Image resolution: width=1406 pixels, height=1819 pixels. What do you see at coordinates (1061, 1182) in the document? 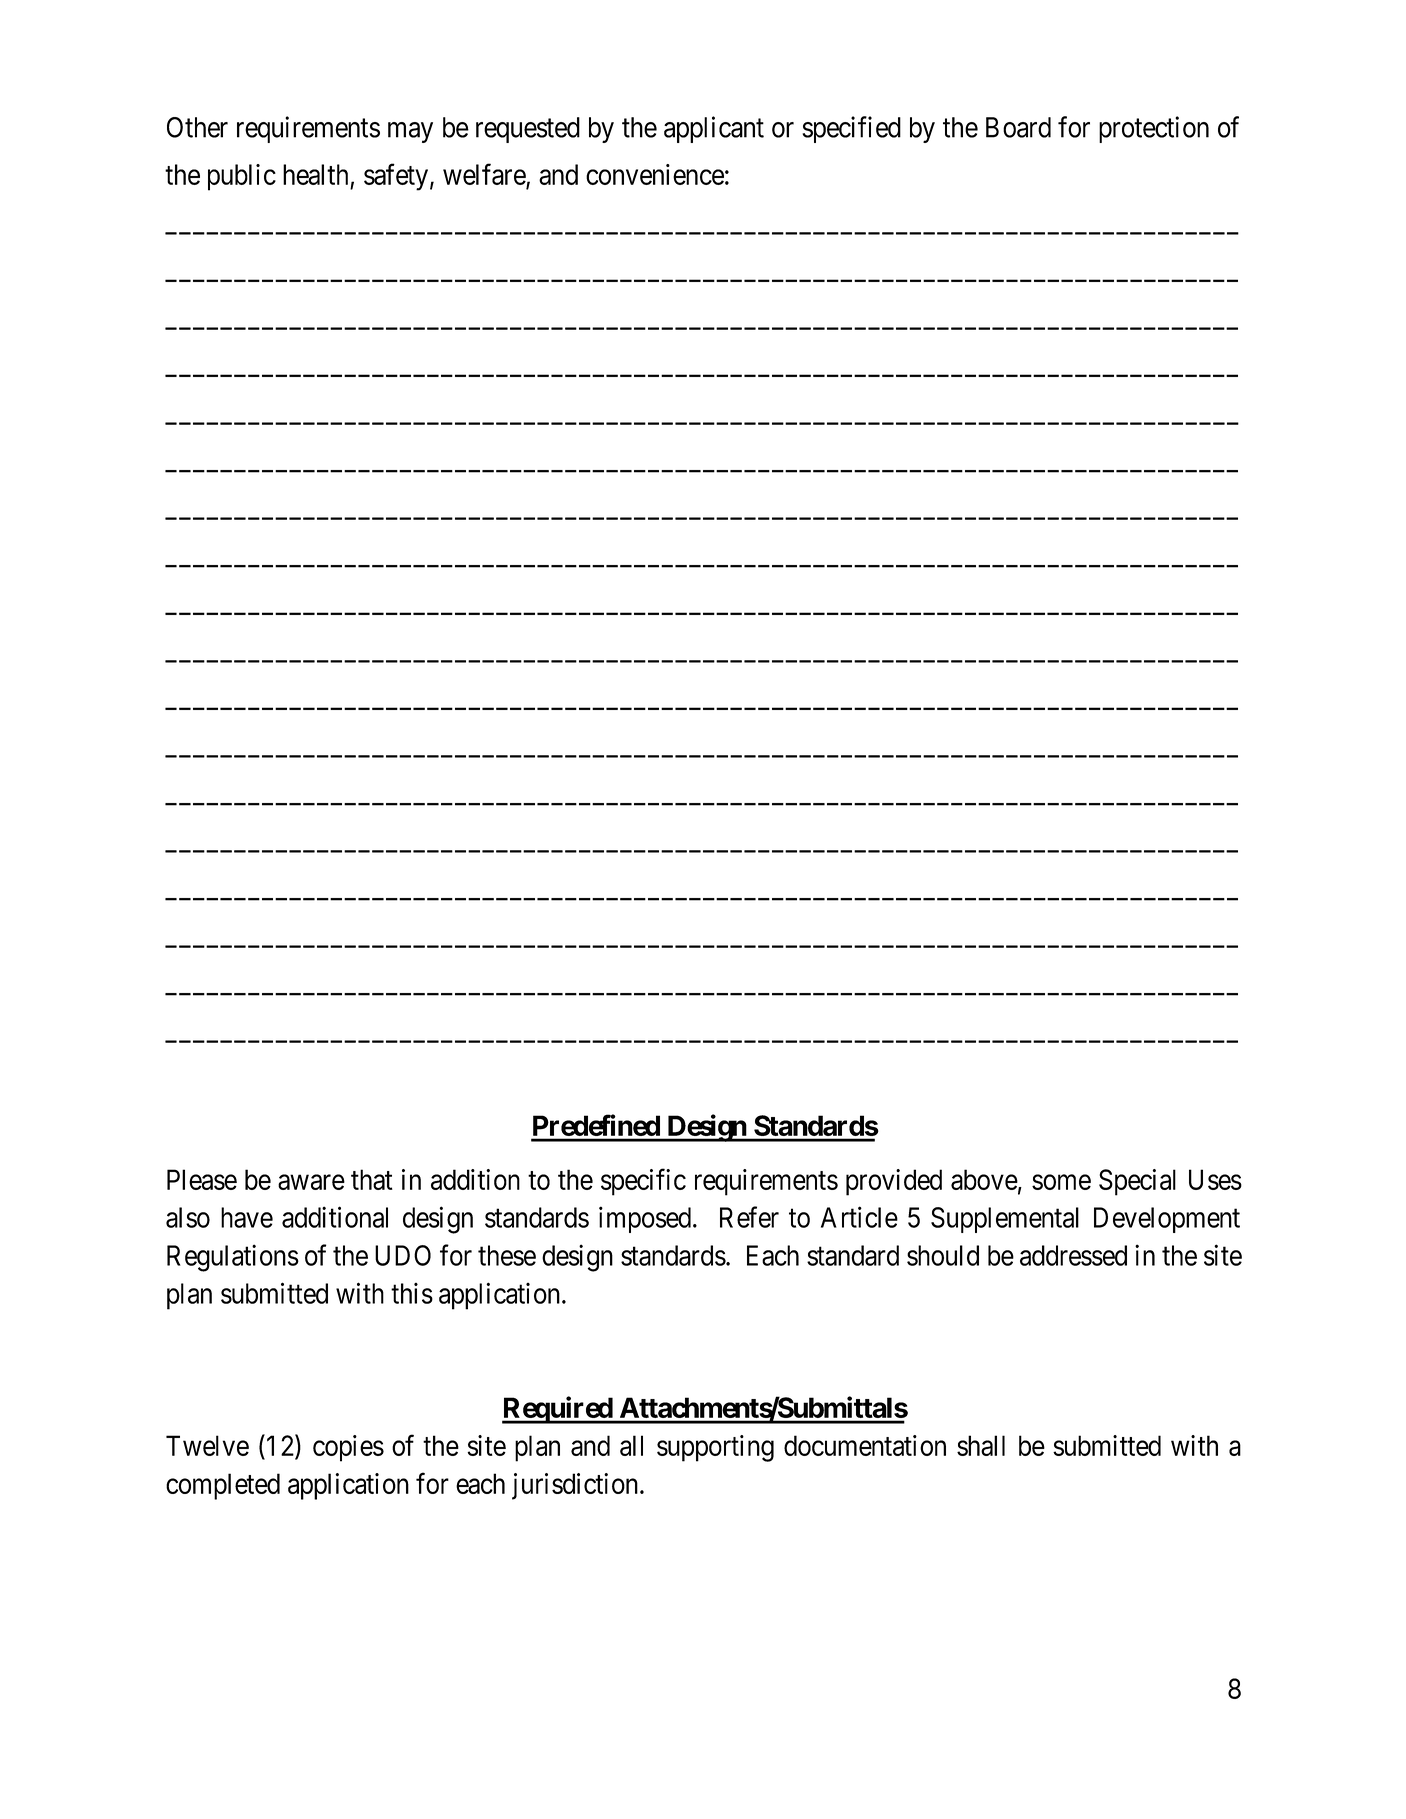
I see `some` at bounding box center [1061, 1182].
